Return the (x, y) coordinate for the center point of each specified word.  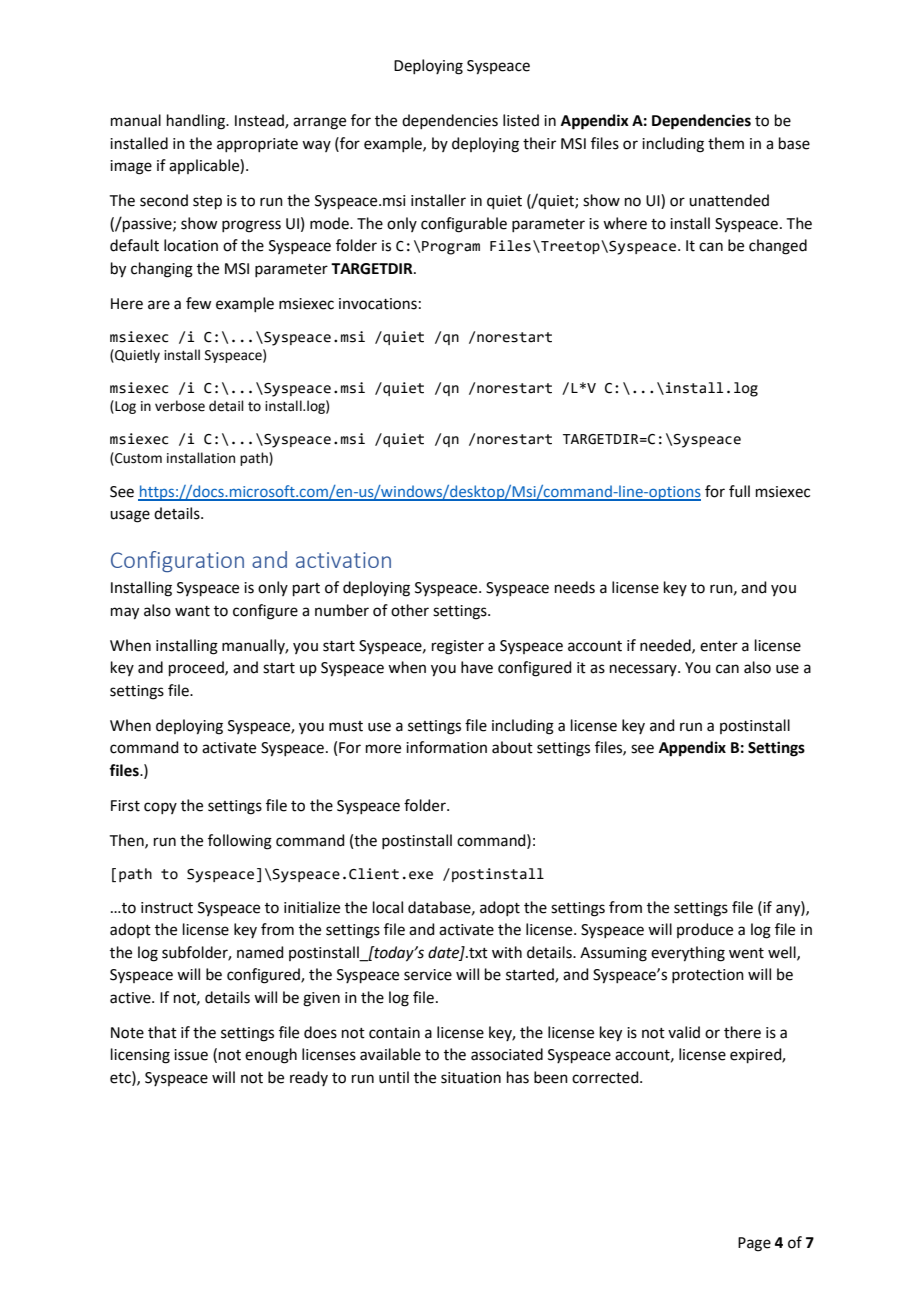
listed (521, 120)
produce (705, 930)
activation (343, 560)
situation (471, 1078)
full (739, 491)
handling (197, 122)
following (240, 842)
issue (191, 1055)
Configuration (177, 561)
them (726, 143)
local (388, 907)
